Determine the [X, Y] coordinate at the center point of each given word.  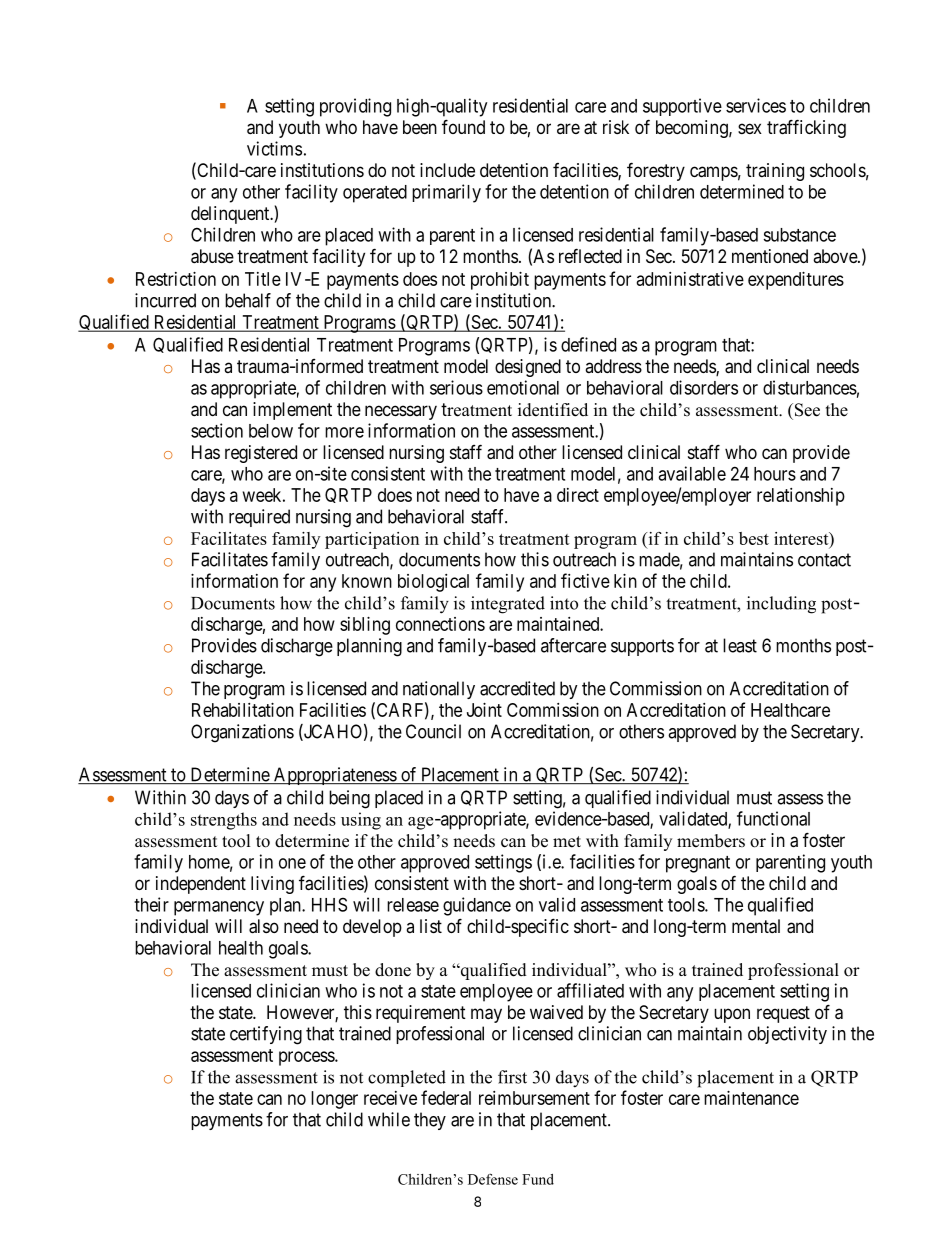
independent [201, 885]
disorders [704, 387]
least [740, 645]
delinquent [231, 215]
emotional [523, 387]
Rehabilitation [243, 710]
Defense [493, 1179]
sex [750, 128]
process [307, 1058]
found [463, 126]
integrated [508, 605]
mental [756, 926]
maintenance [751, 1098]
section [217, 430]
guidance [477, 906]
